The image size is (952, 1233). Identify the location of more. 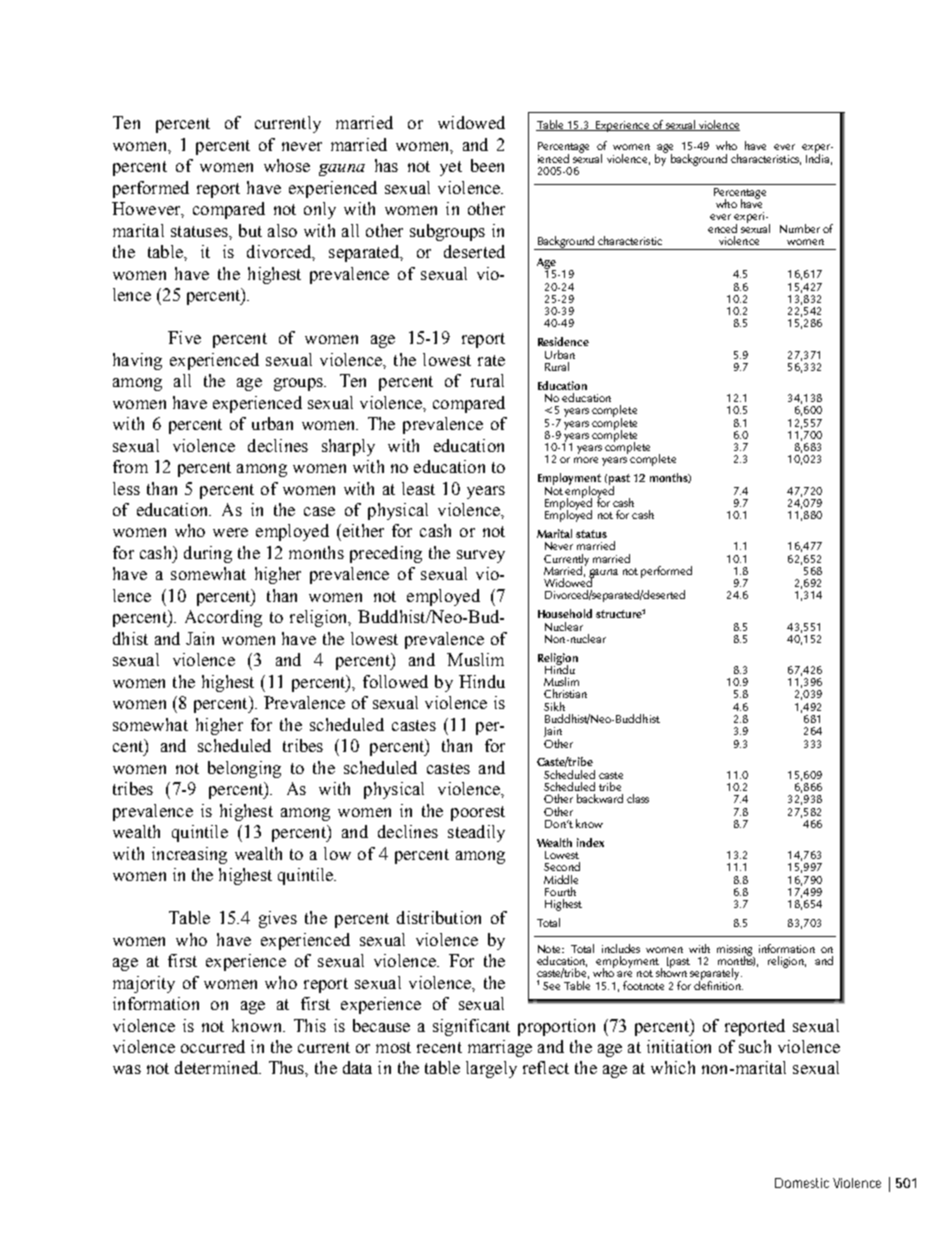
(586, 460).
